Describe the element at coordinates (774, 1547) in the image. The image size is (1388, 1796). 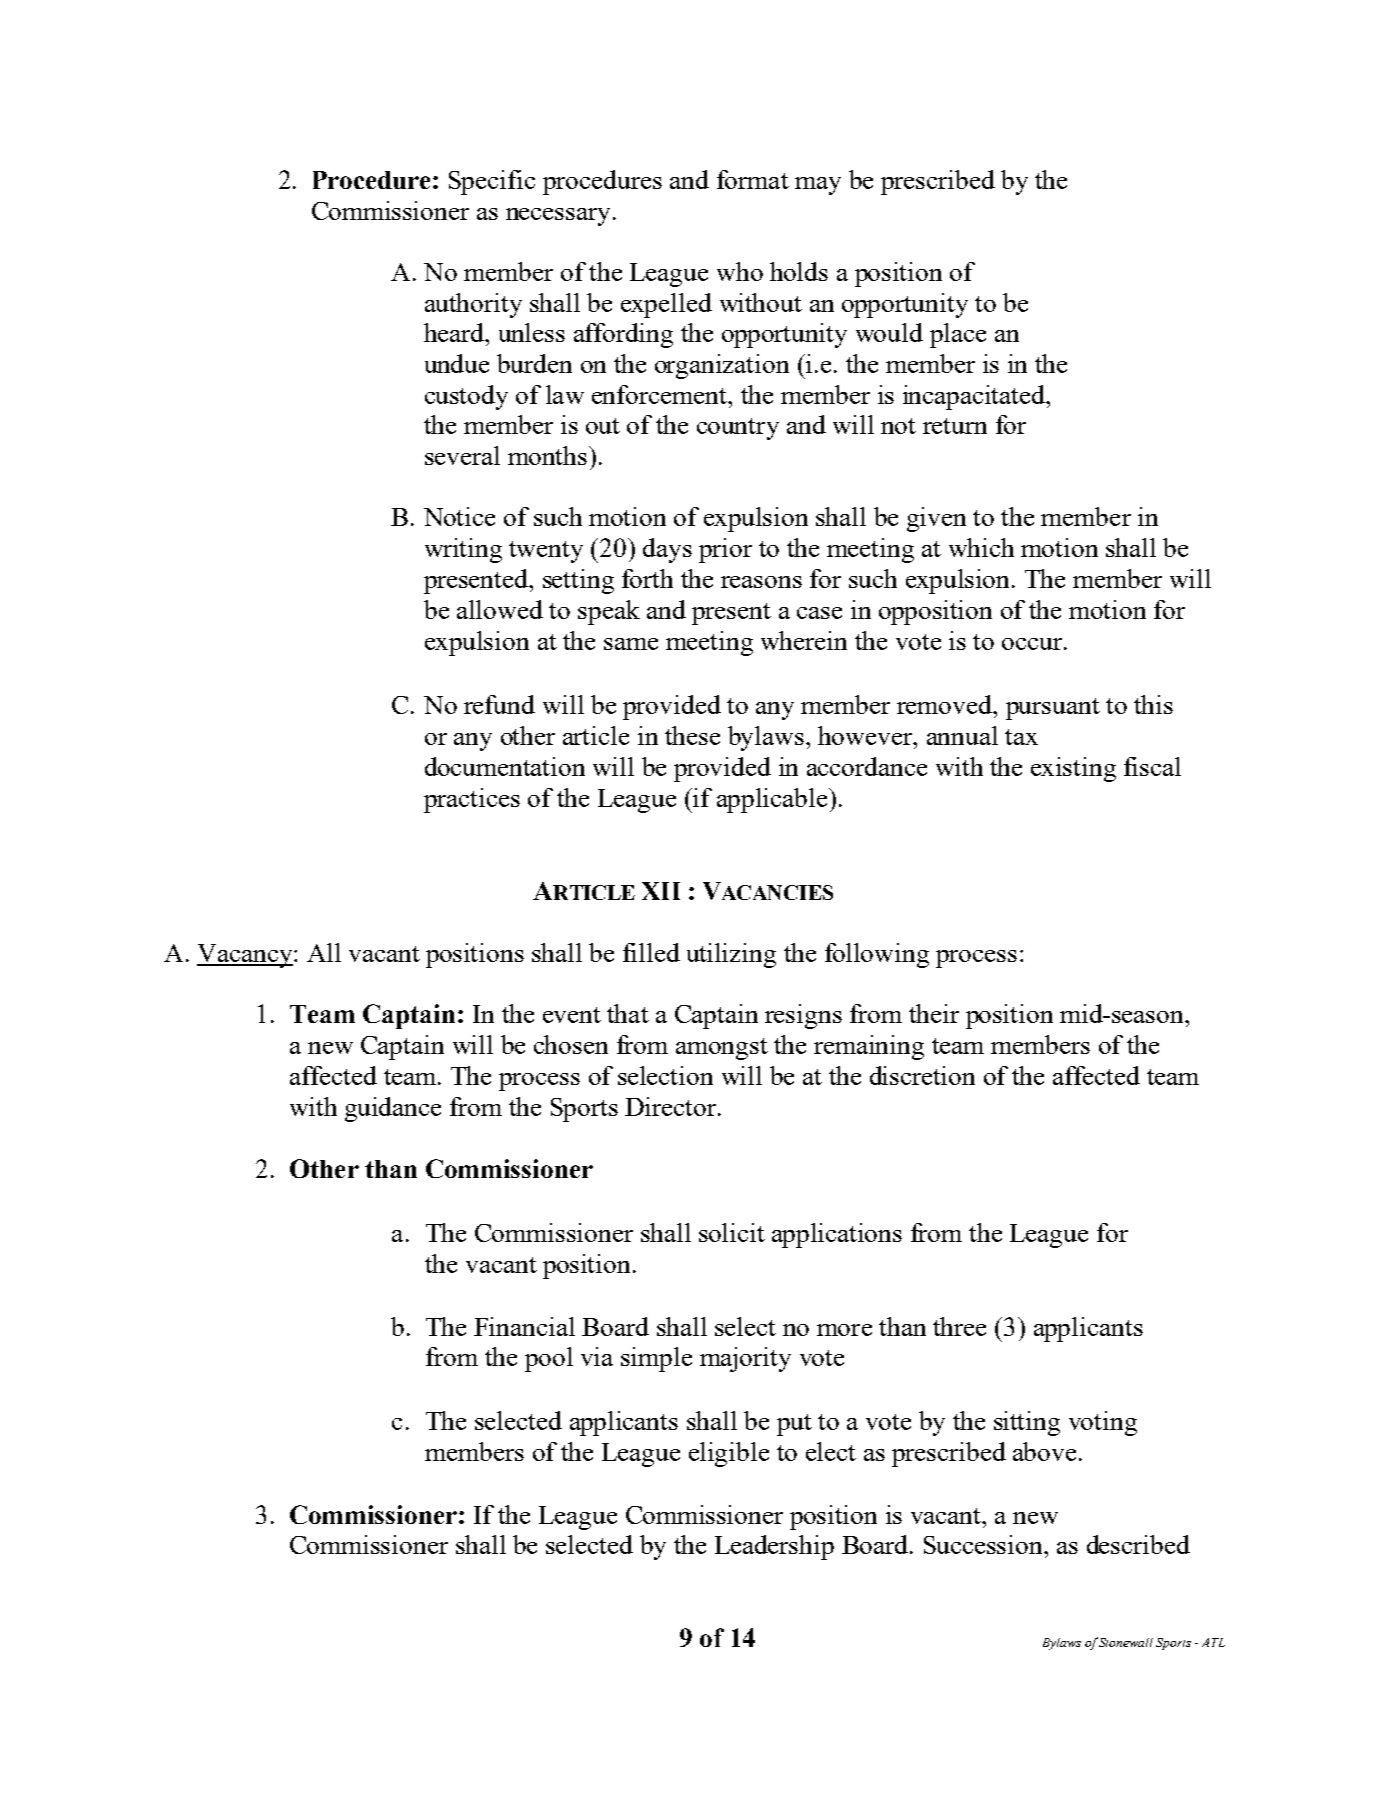
I see `Leadership` at that location.
